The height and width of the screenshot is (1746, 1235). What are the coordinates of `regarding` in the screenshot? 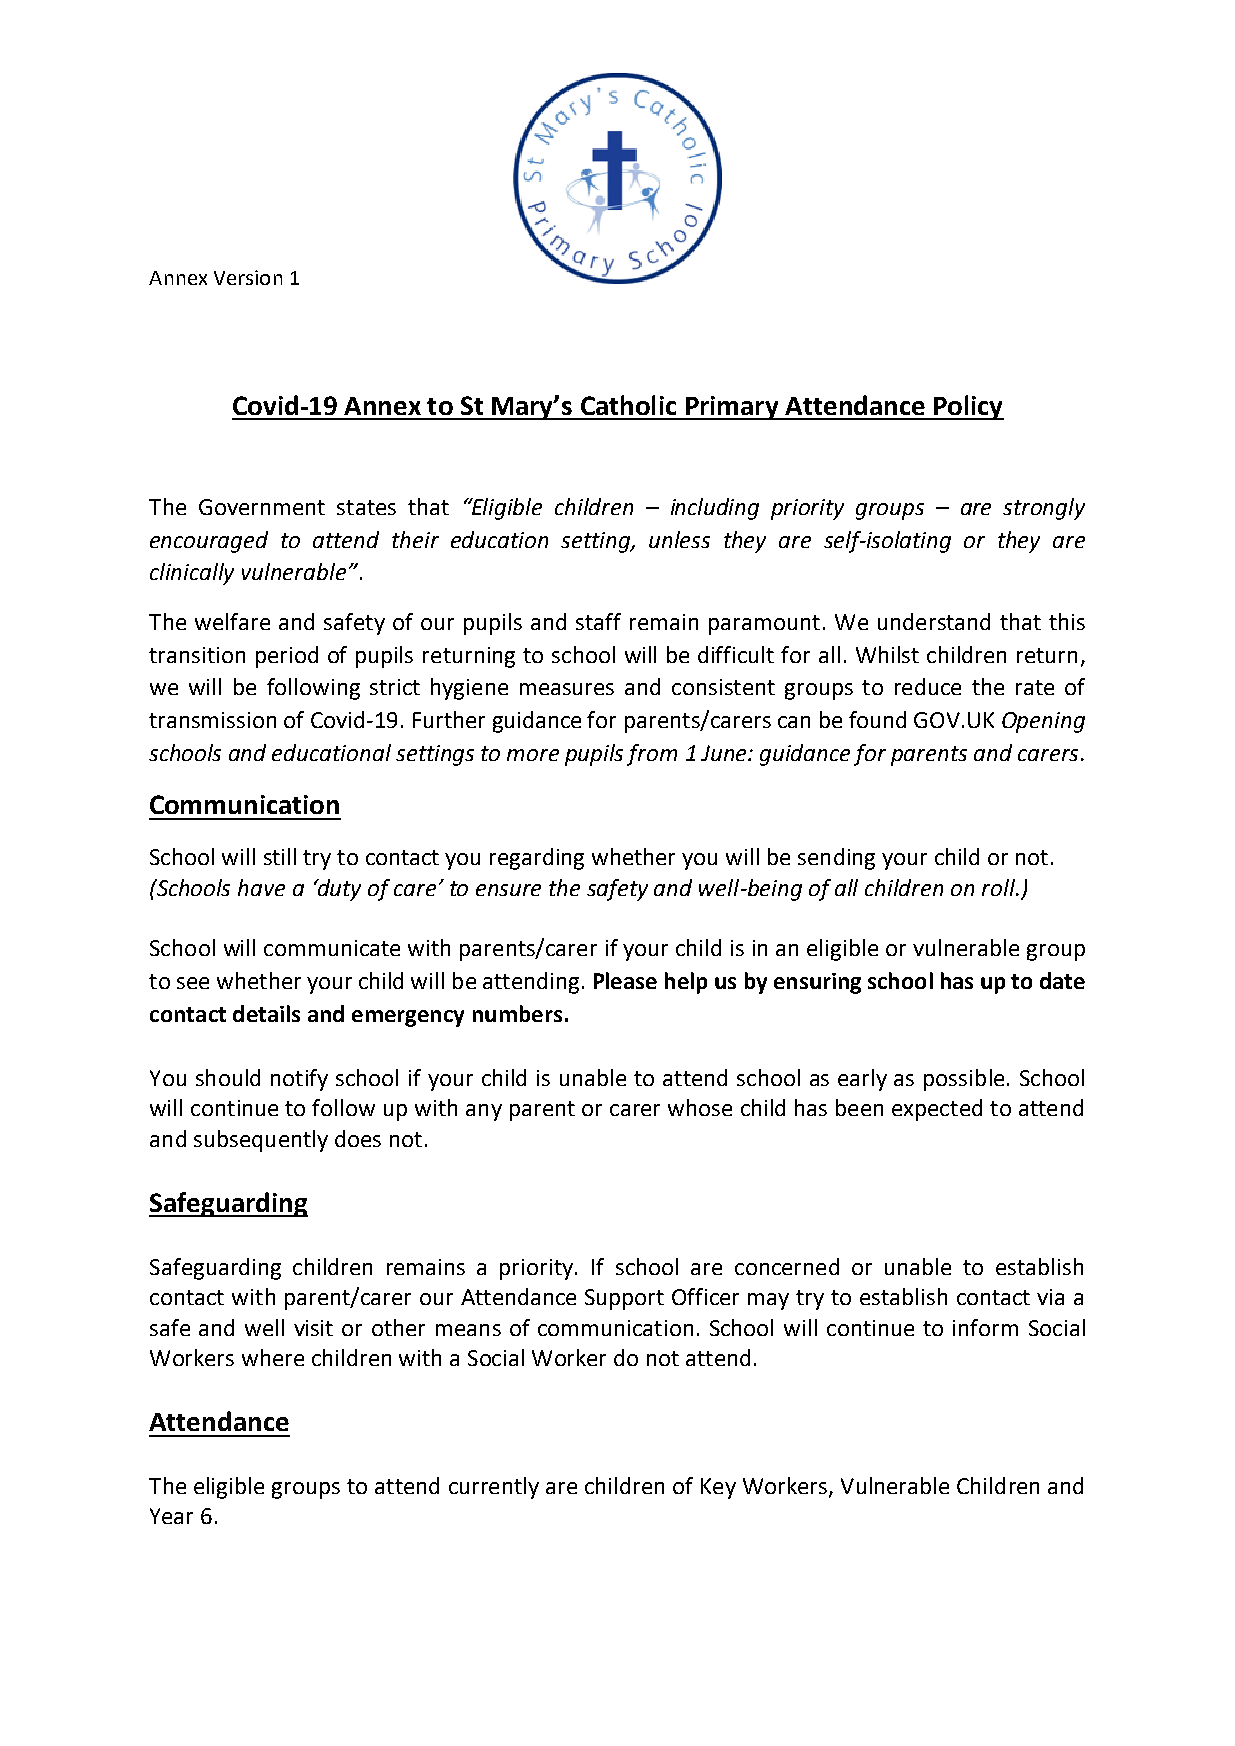 It's located at (537, 859).
